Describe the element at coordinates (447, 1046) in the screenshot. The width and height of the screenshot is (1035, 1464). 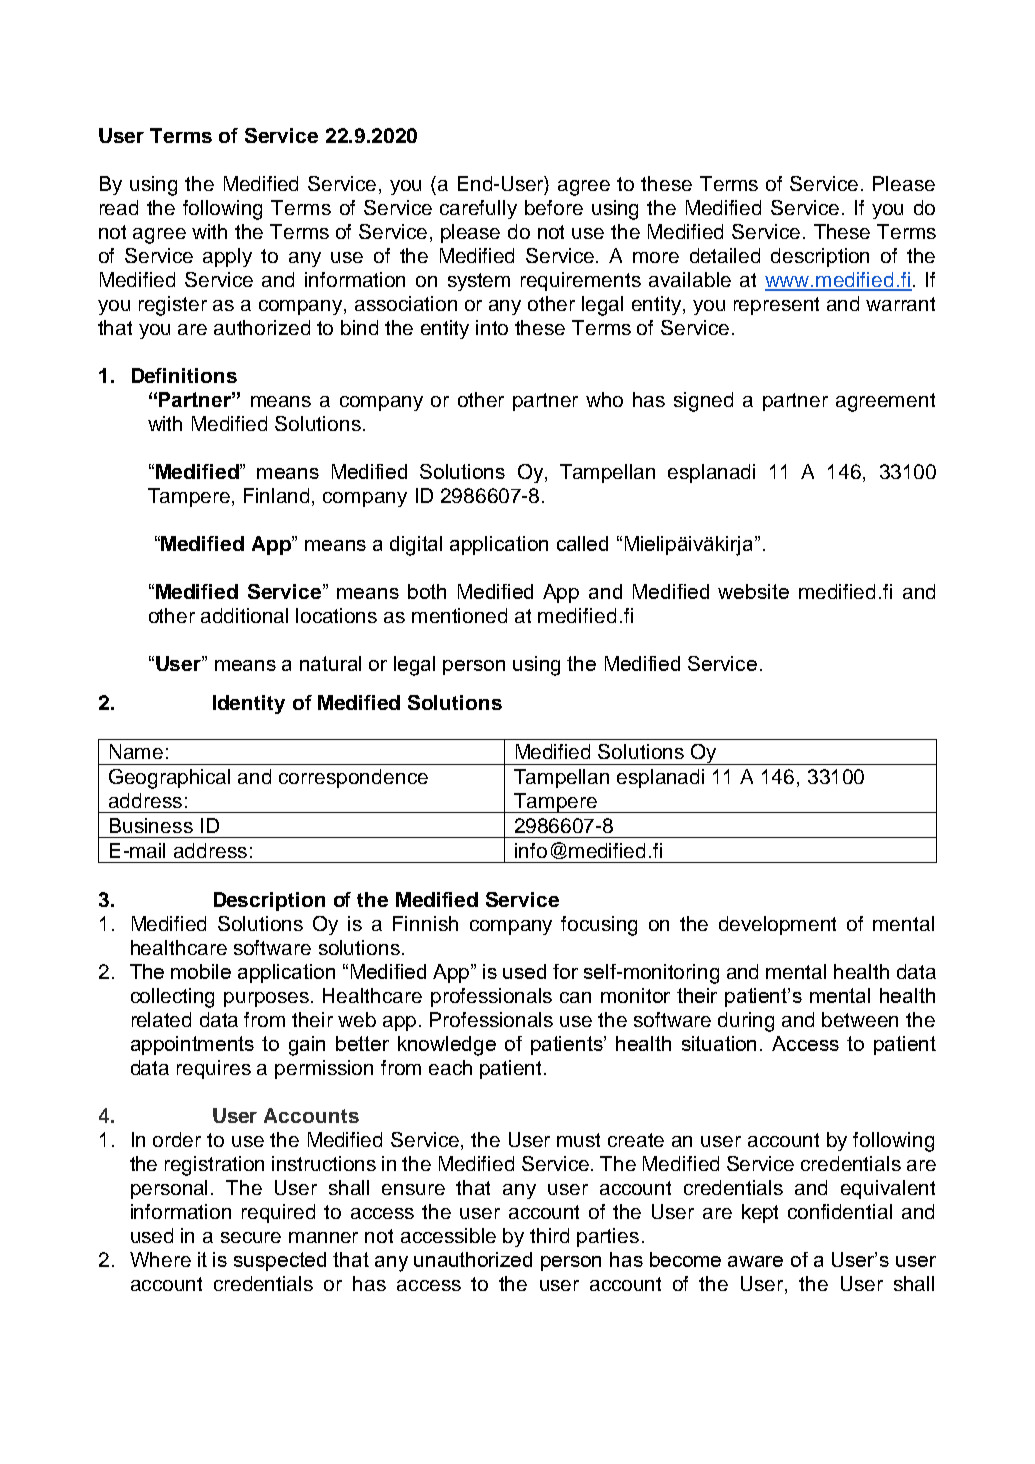
I see `knowledge` at that location.
